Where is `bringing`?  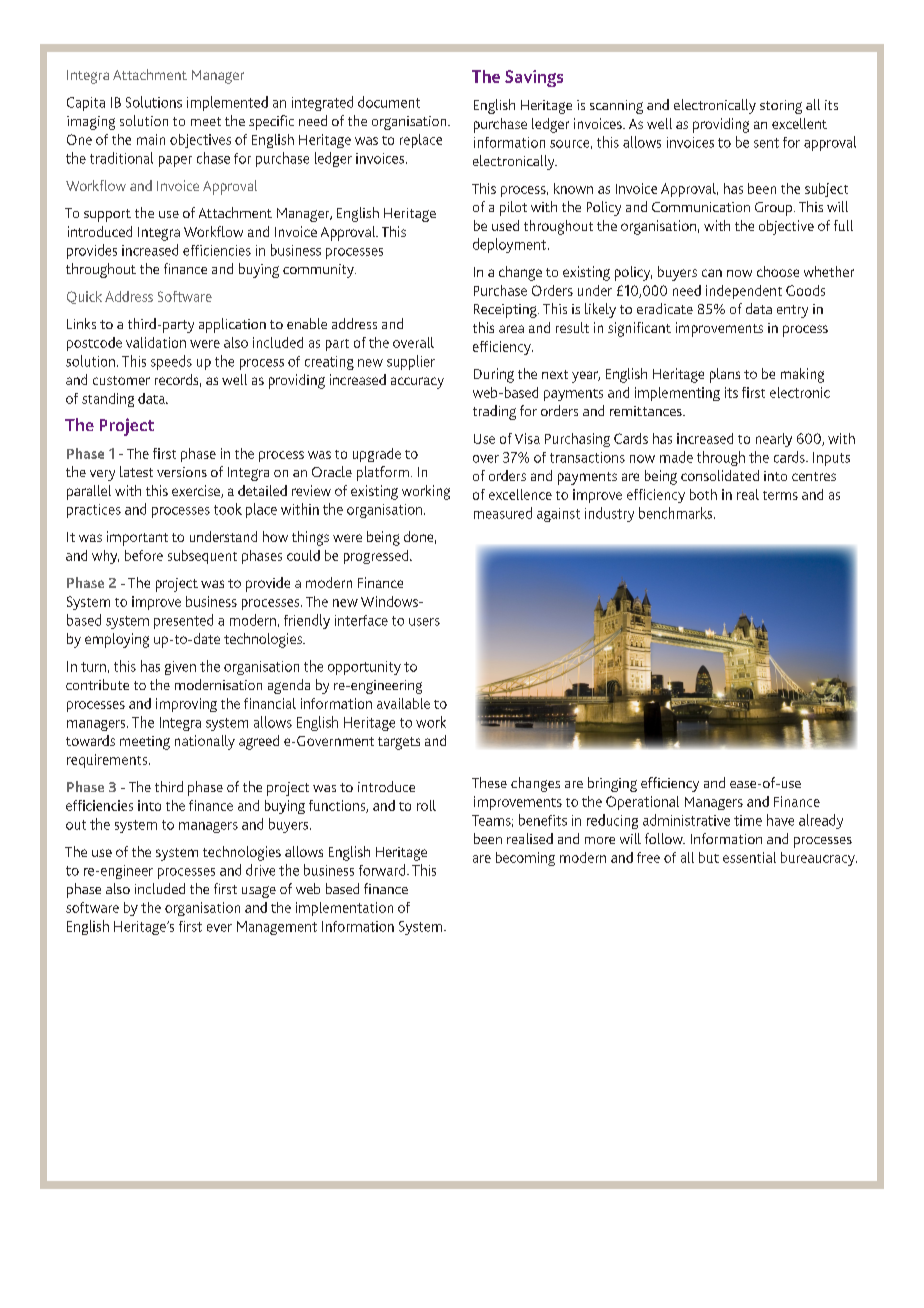 bringing is located at coordinates (612, 784).
